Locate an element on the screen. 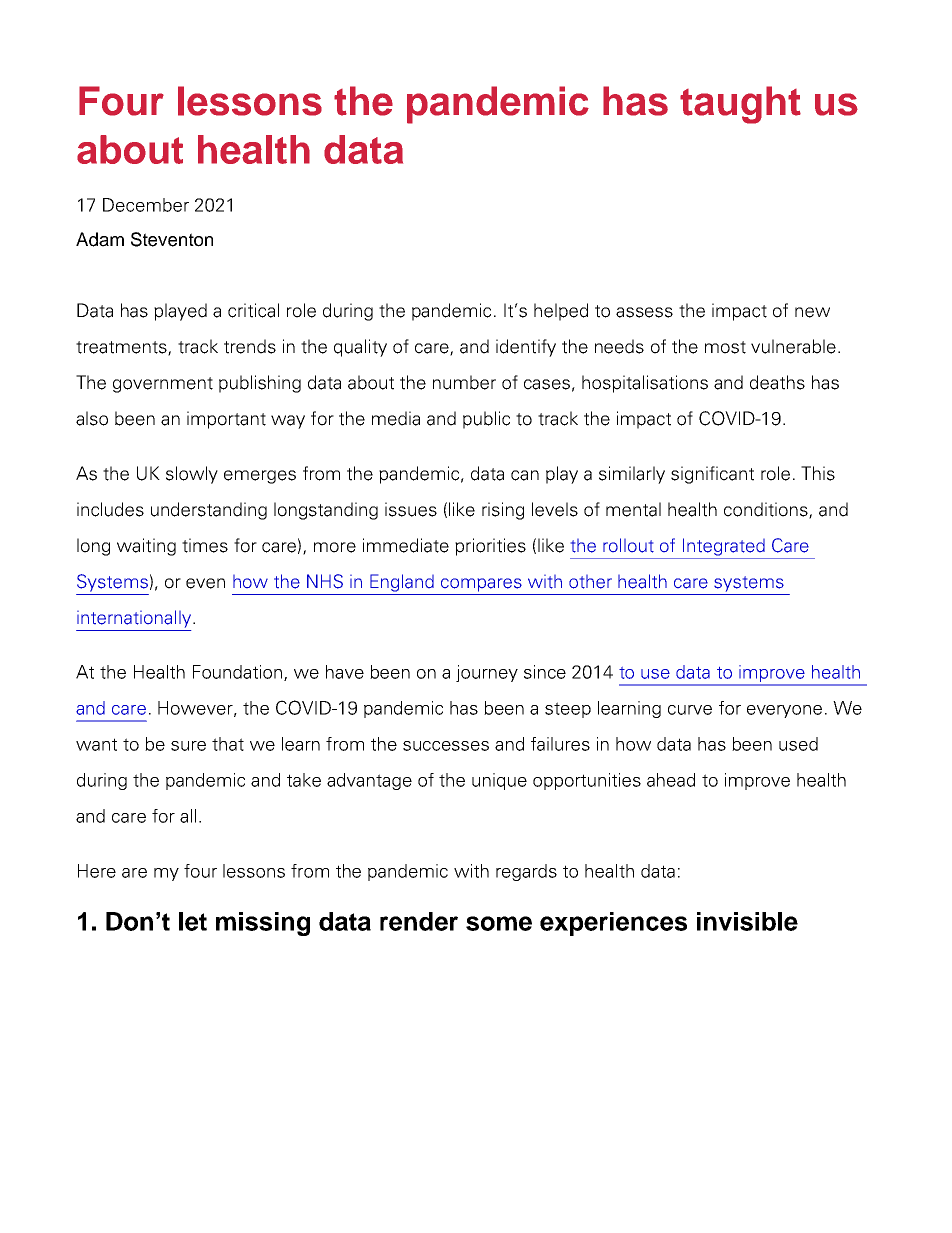 The height and width of the screenshot is (1233, 952). render is located at coordinates (419, 921).
